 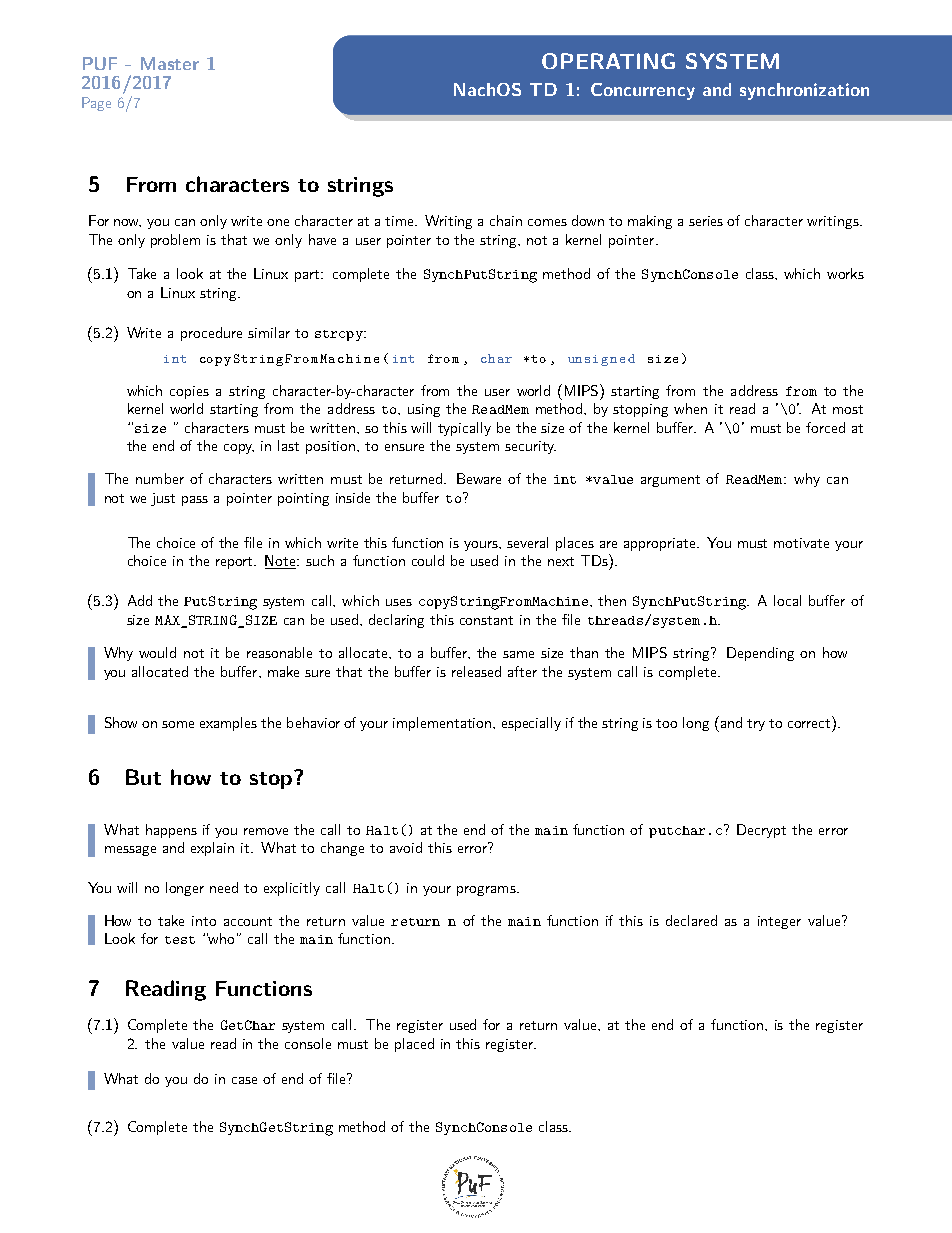 What do you see at coordinates (235, 563) in the document?
I see `report` at bounding box center [235, 563].
